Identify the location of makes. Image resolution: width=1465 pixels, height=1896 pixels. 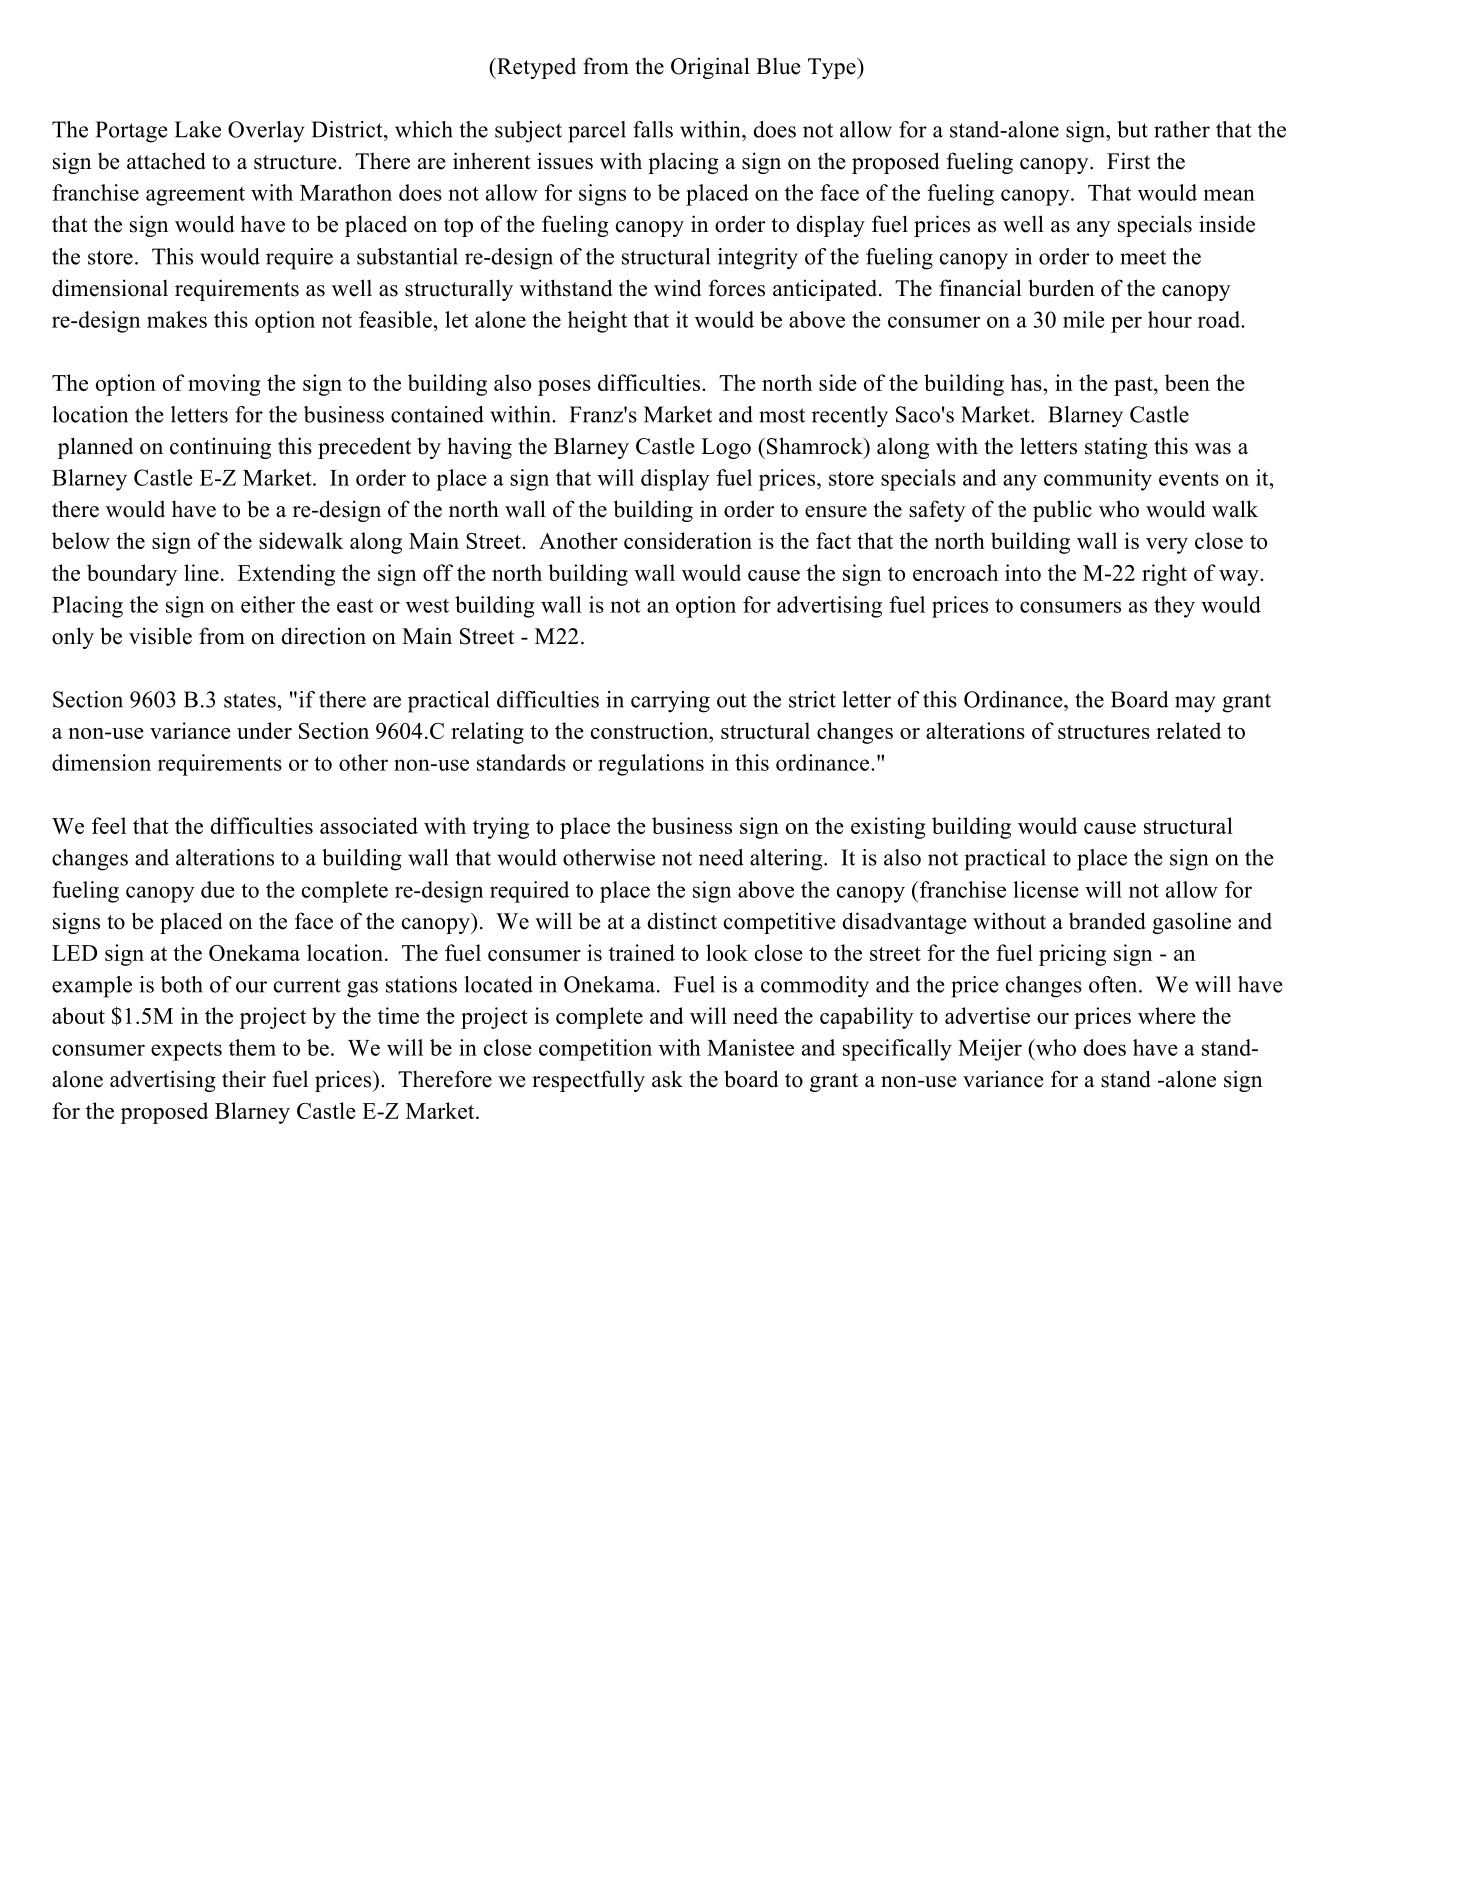
(177, 319).
